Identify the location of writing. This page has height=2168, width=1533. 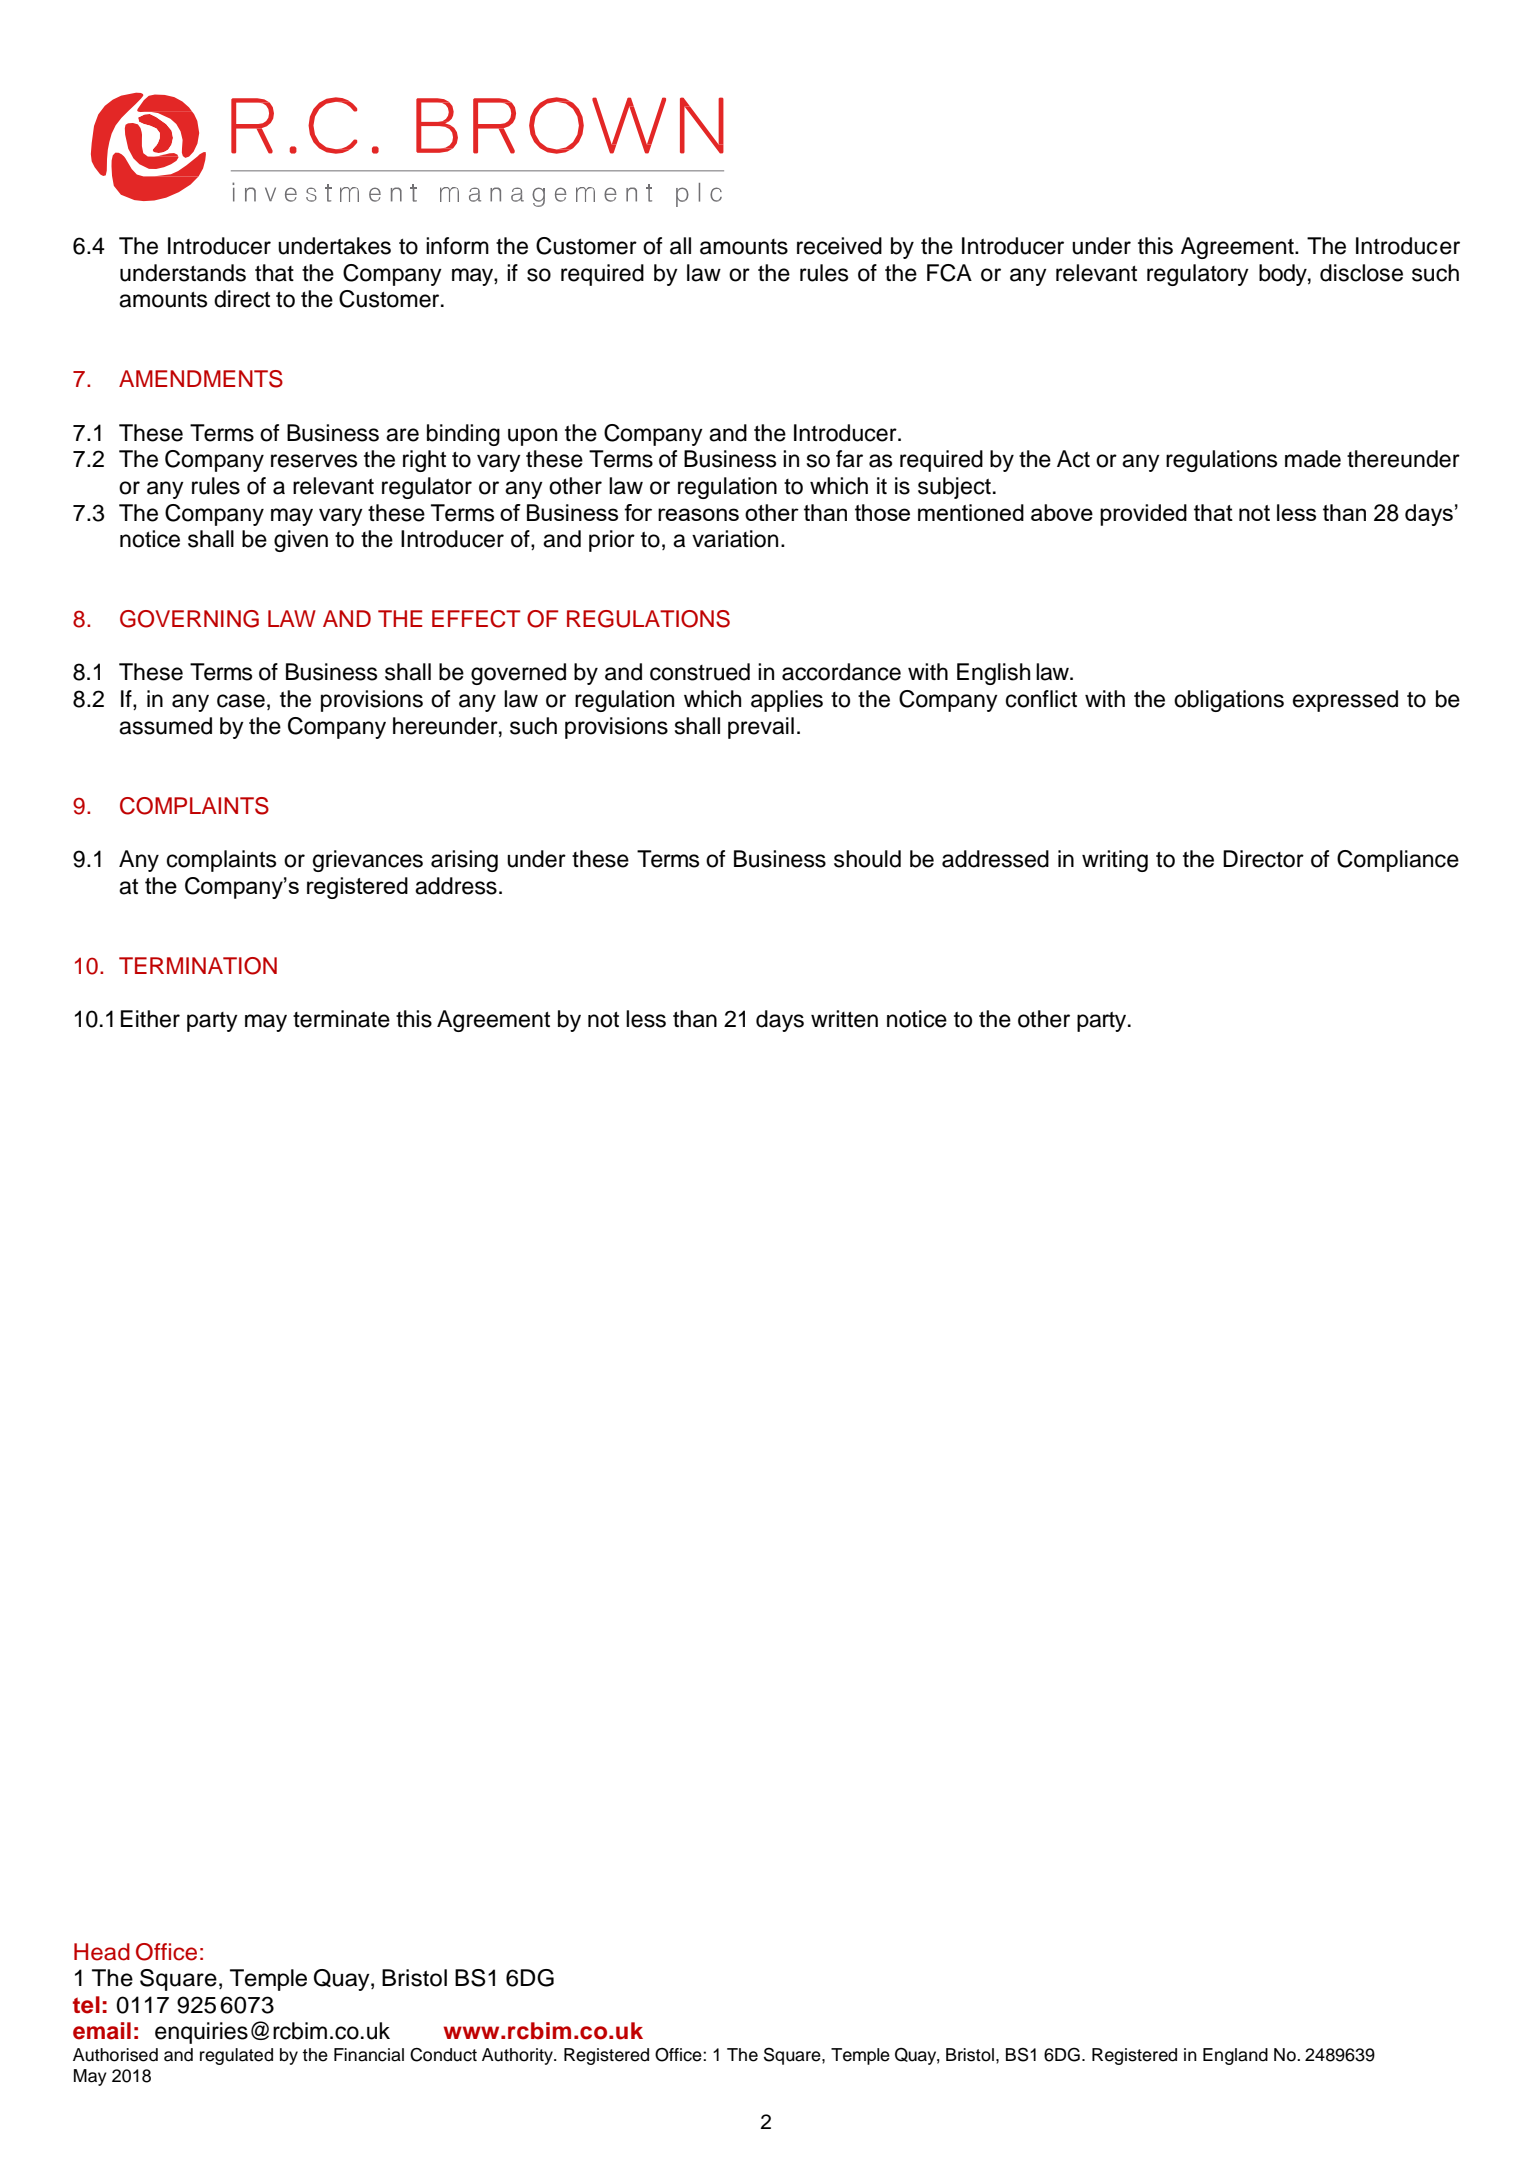
(1115, 861).
